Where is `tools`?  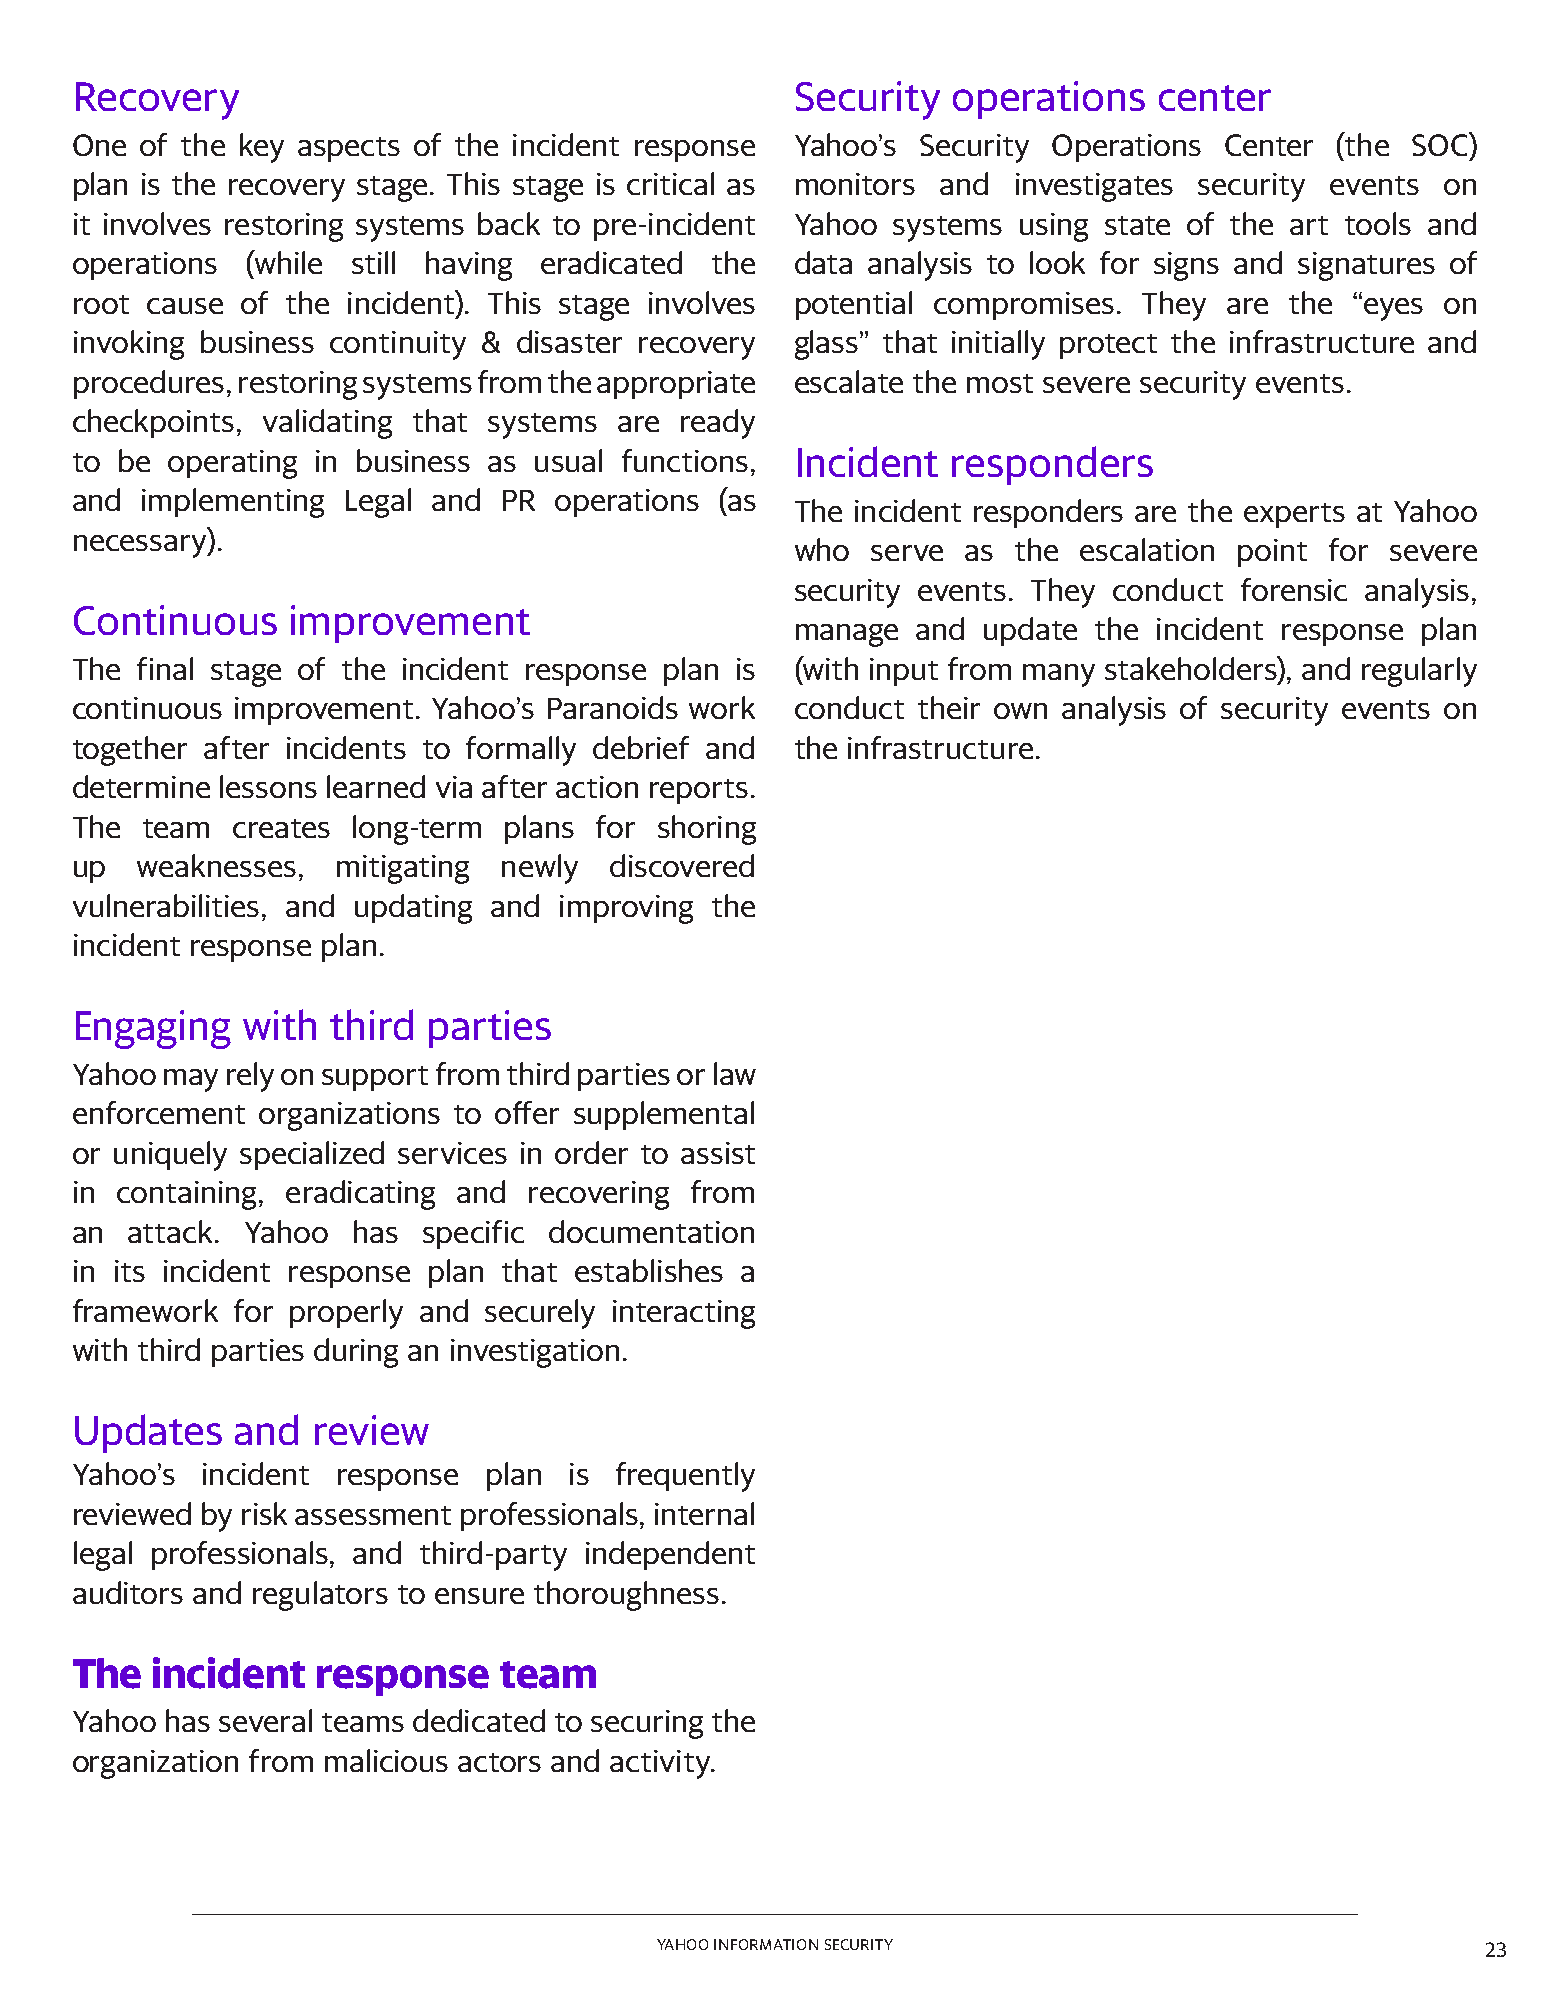
tools is located at coordinates (1378, 223).
